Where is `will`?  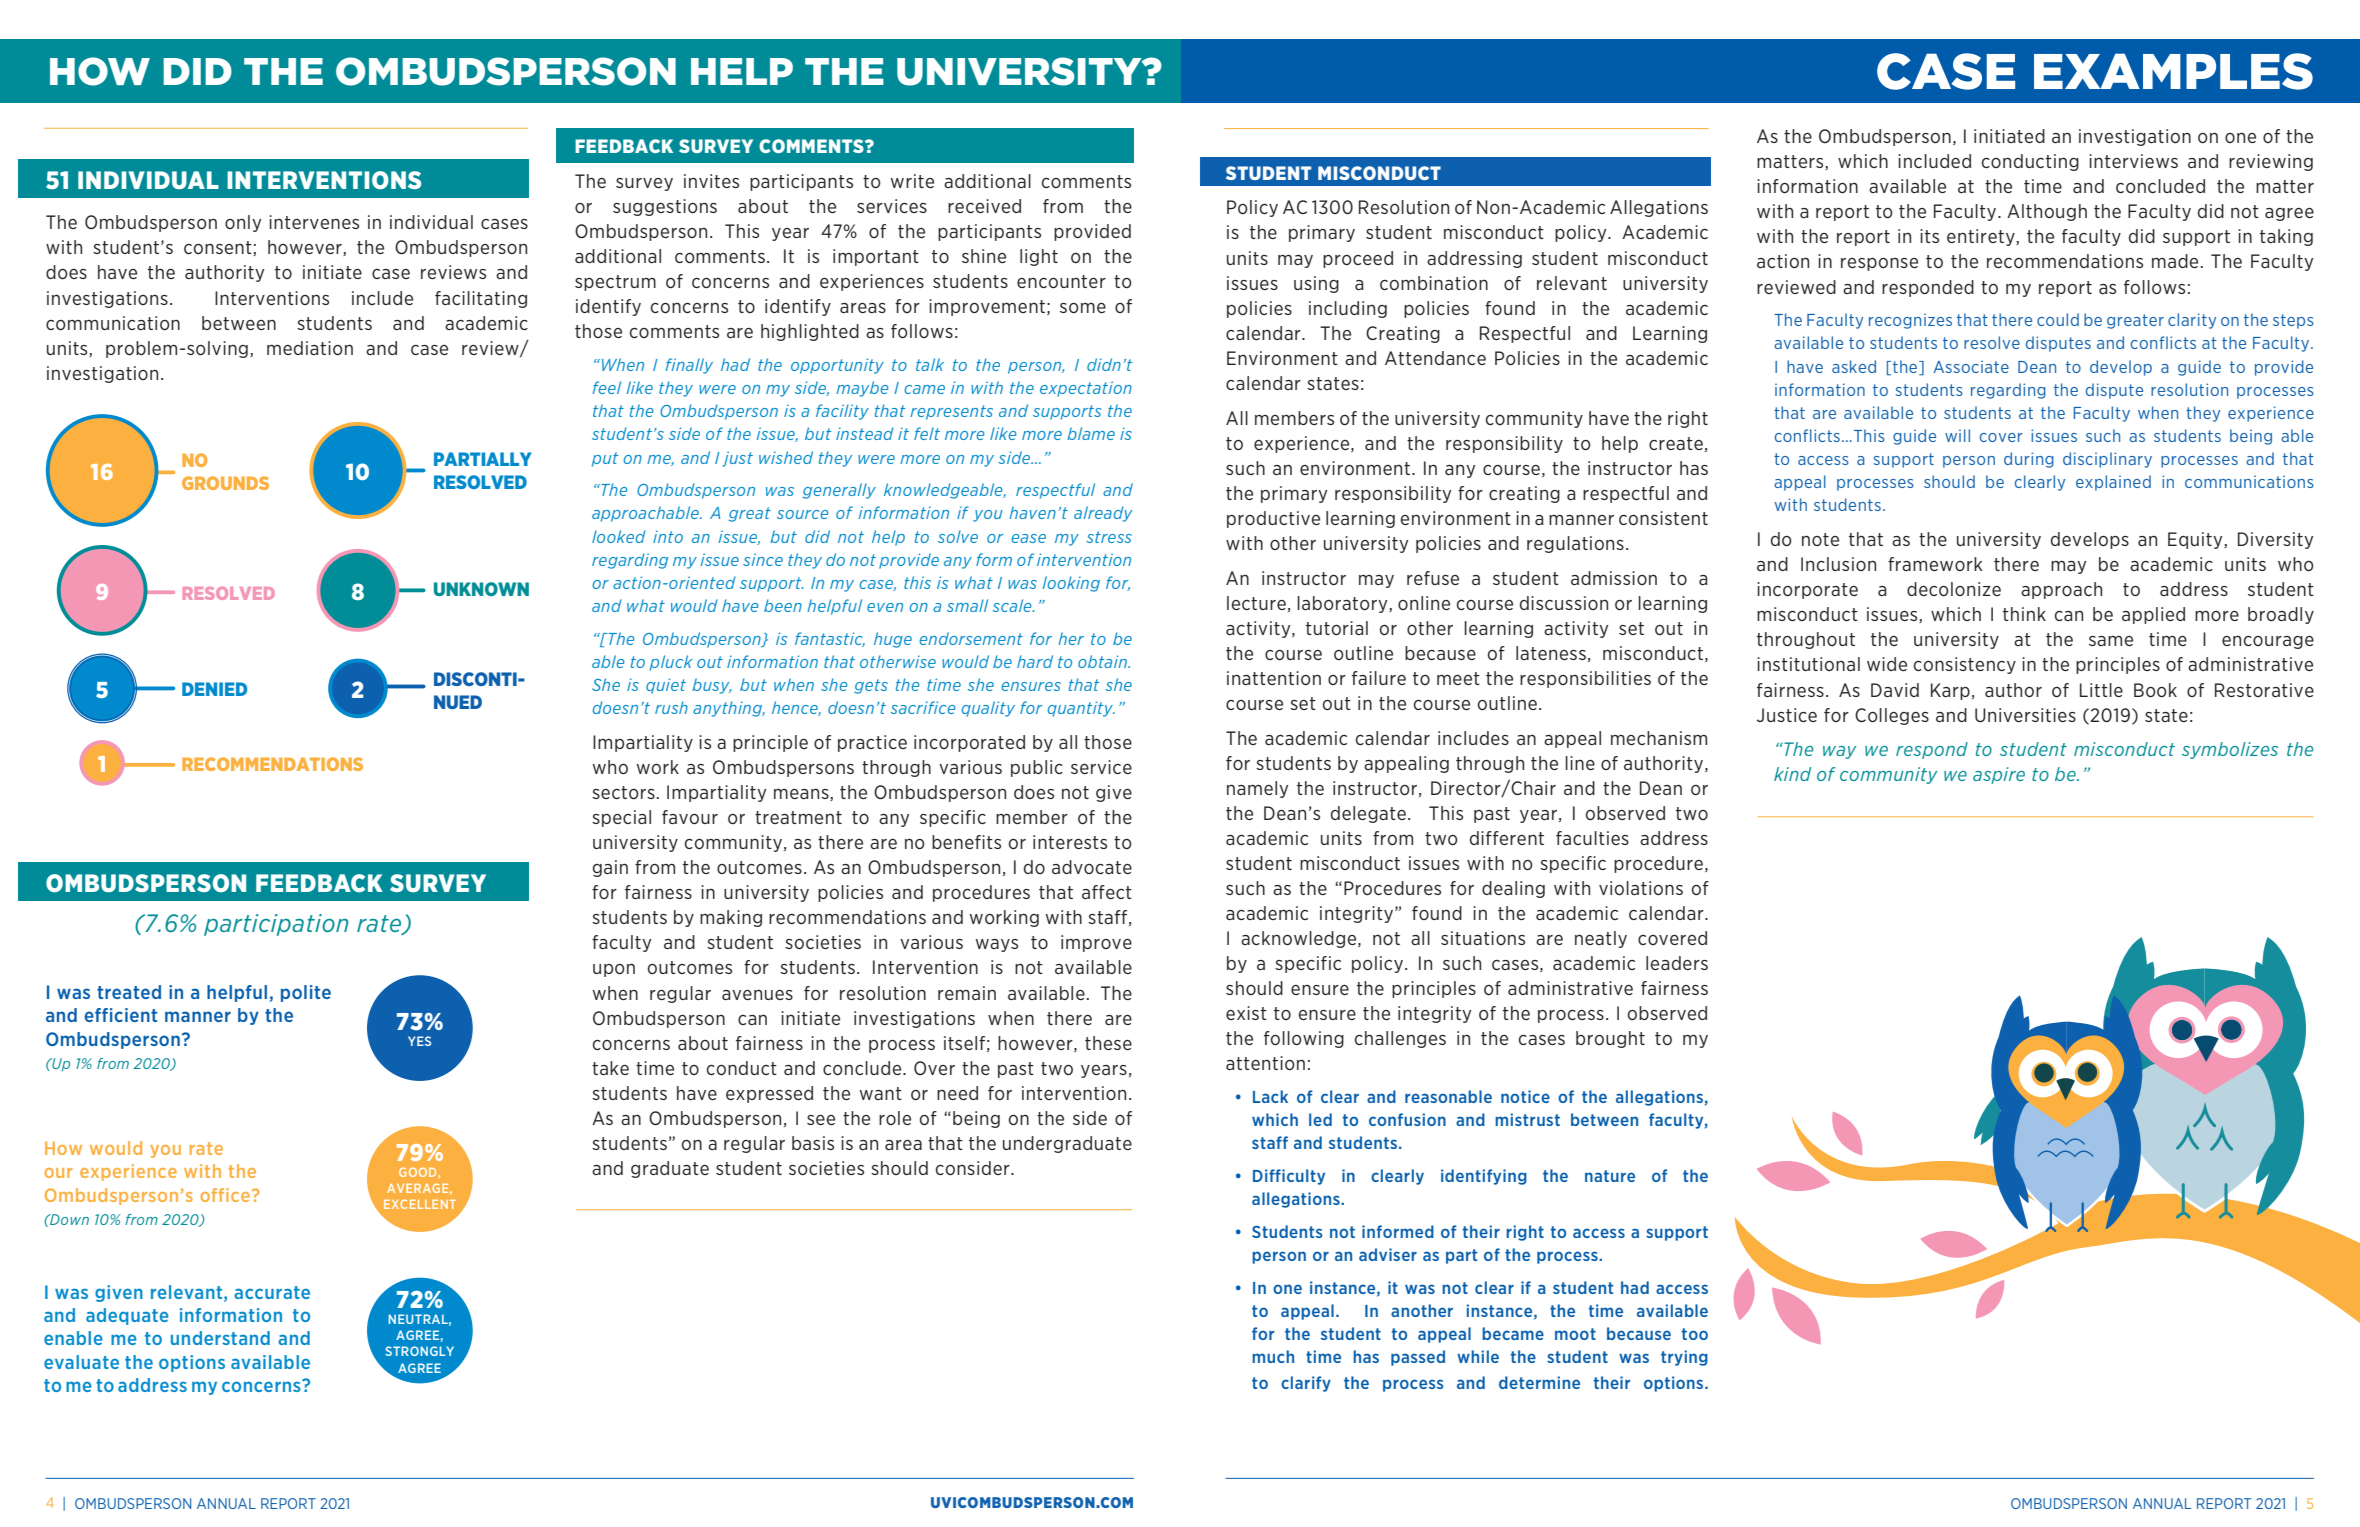
will is located at coordinates (1957, 435).
